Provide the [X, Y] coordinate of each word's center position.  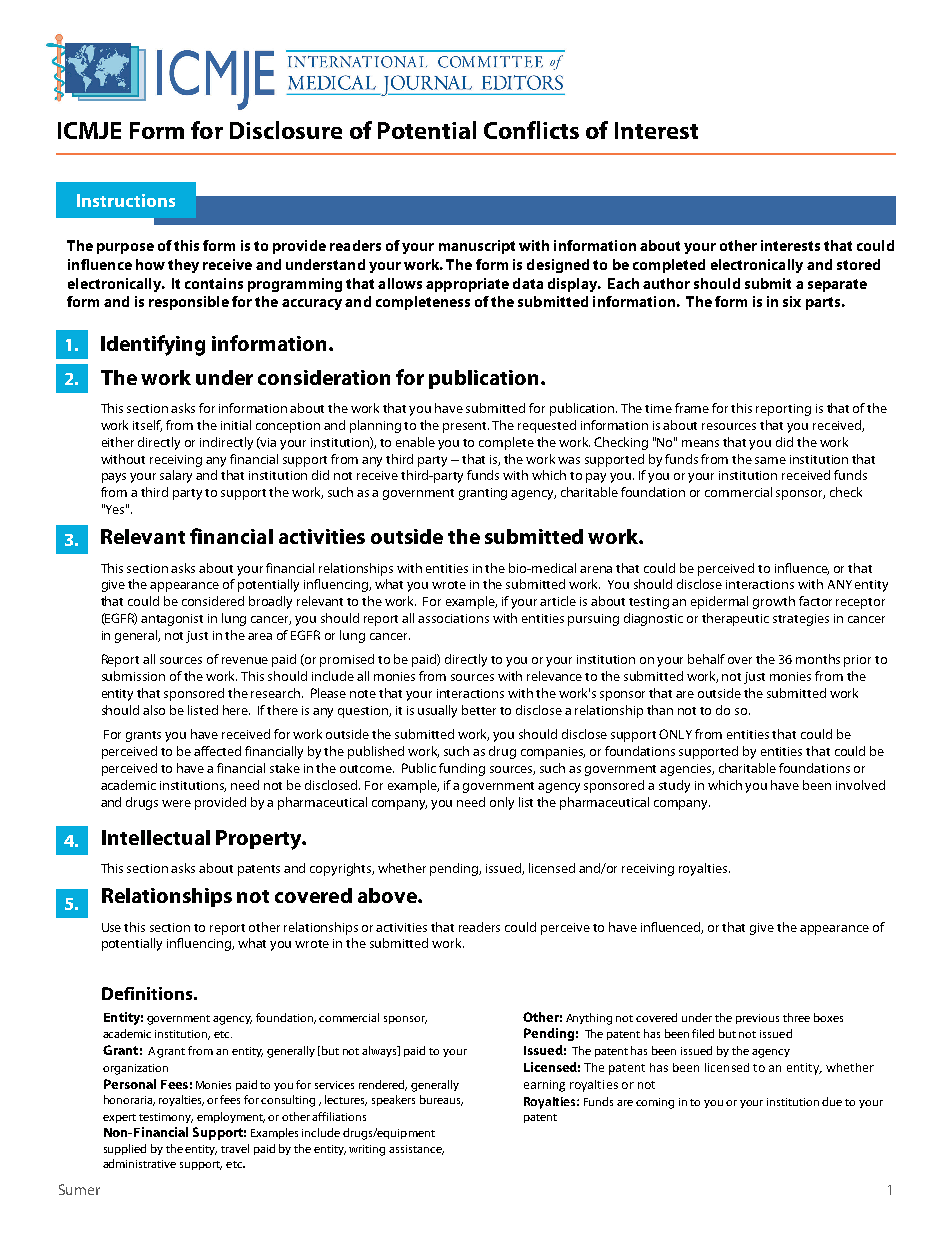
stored [858, 264]
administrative [139, 1163]
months [818, 659]
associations [453, 618]
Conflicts [531, 130]
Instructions [126, 200]
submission [133, 676]
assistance [416, 1150]
